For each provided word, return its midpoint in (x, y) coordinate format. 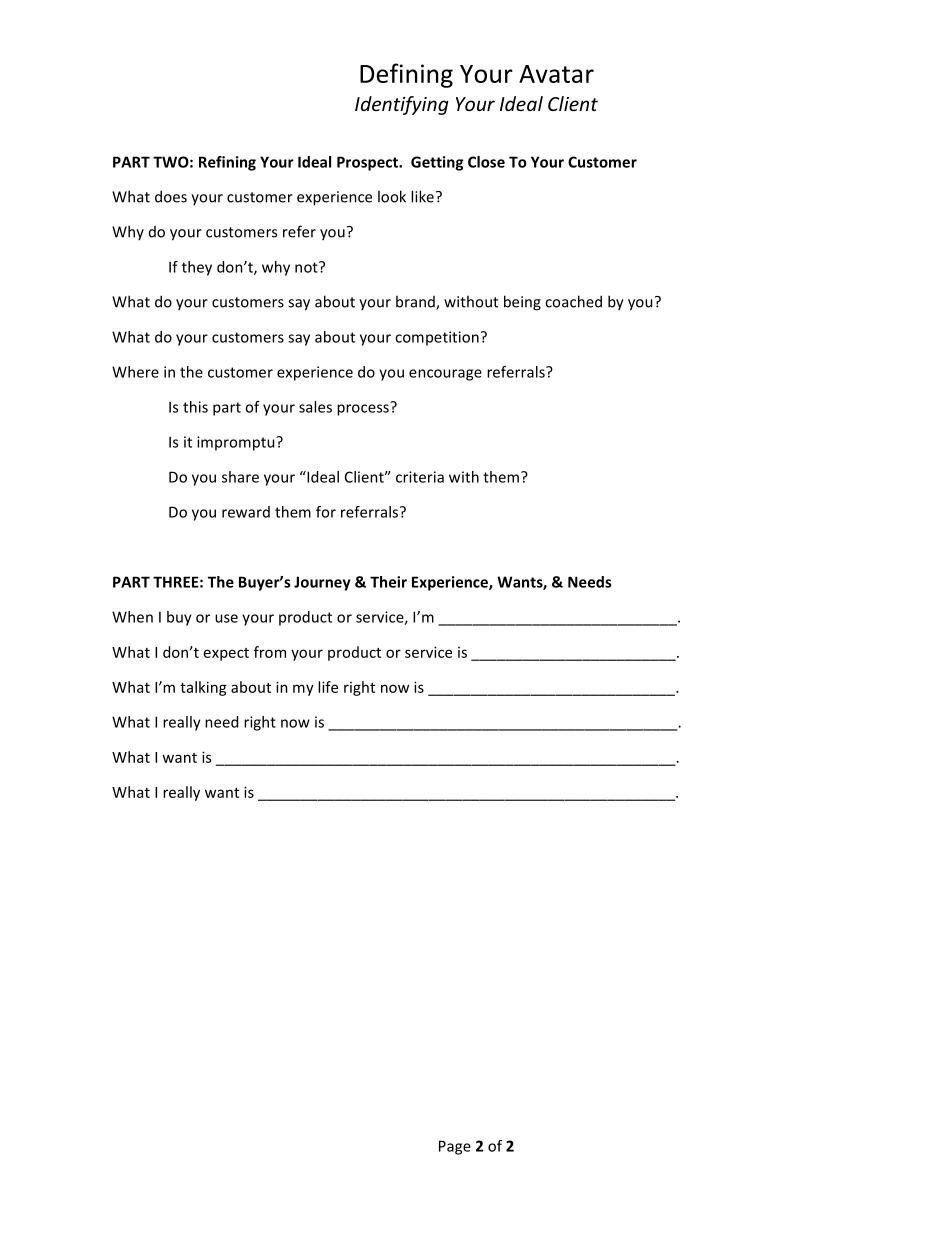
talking (203, 688)
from (270, 652)
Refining (227, 163)
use (226, 618)
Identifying (402, 105)
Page (455, 1147)
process (364, 409)
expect (226, 654)
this (195, 407)
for (326, 512)
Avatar (556, 74)
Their (388, 582)
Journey (322, 583)
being (522, 303)
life (328, 687)
